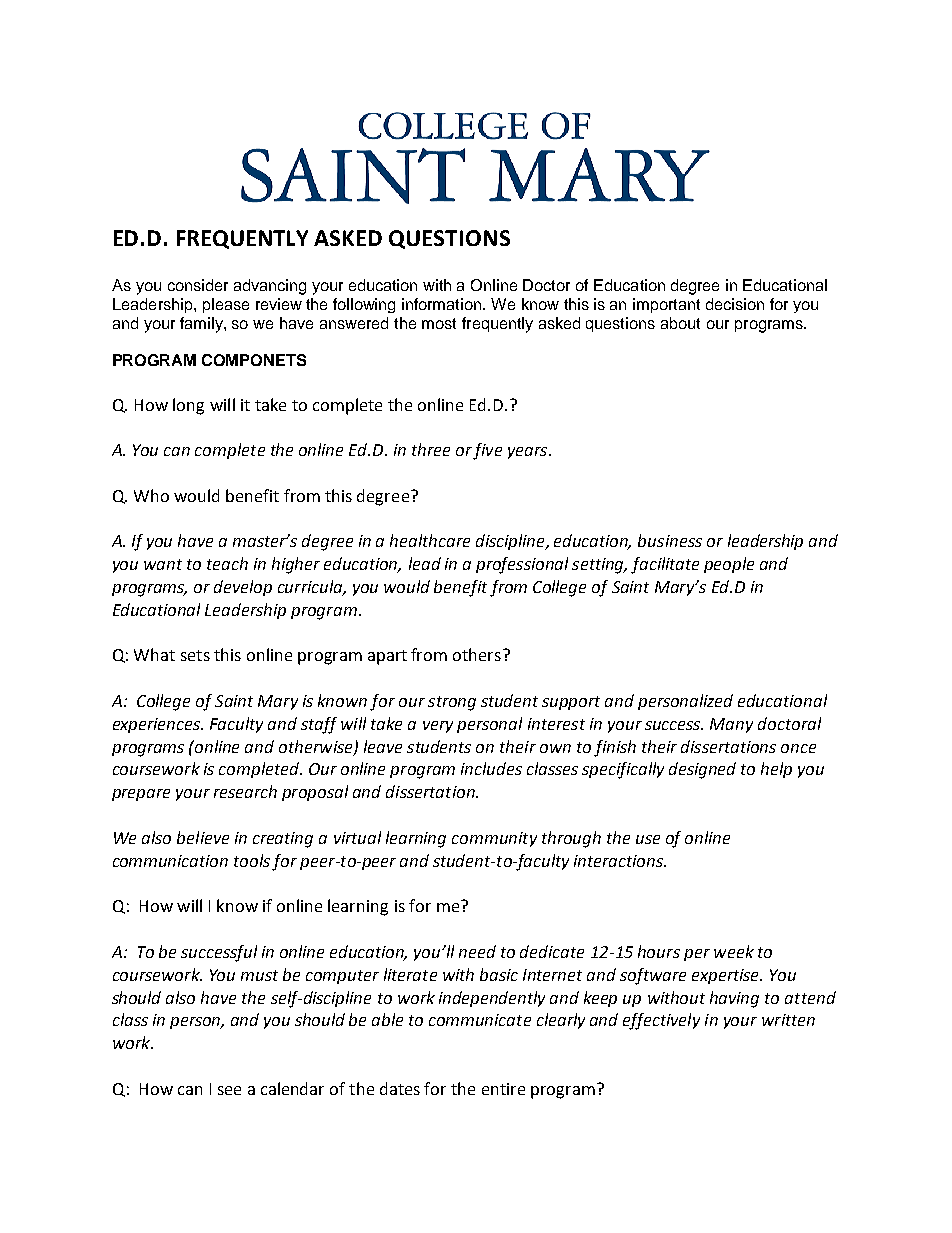  I want to click on please, so click(226, 305).
